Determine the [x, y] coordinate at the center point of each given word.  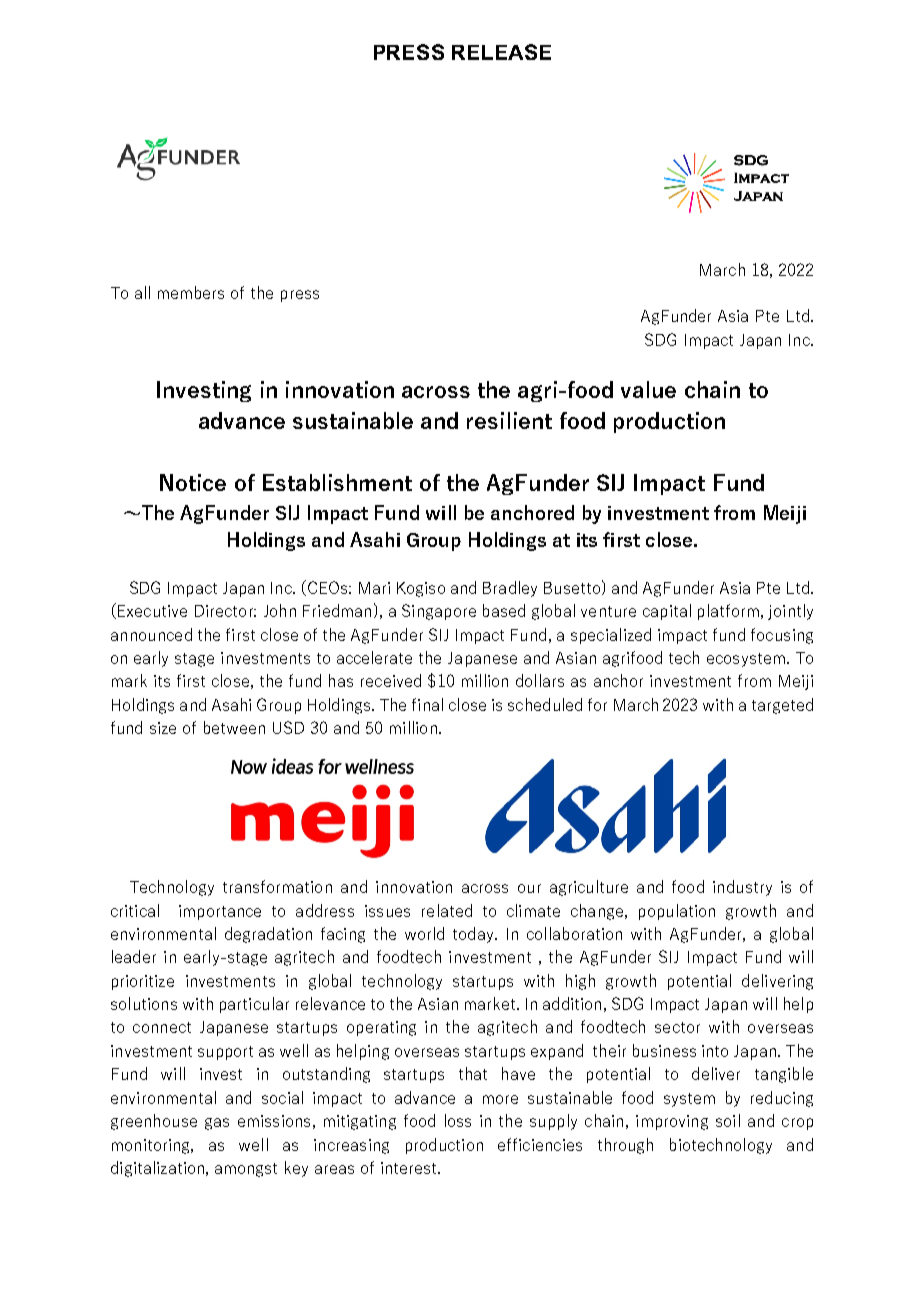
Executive [152, 611]
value [648, 389]
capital [667, 612]
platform [728, 612]
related [447, 910]
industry [742, 888]
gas [217, 1124]
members [191, 292]
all [142, 292]
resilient [509, 420]
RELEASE [501, 52]
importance [220, 912]
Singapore [439, 612]
